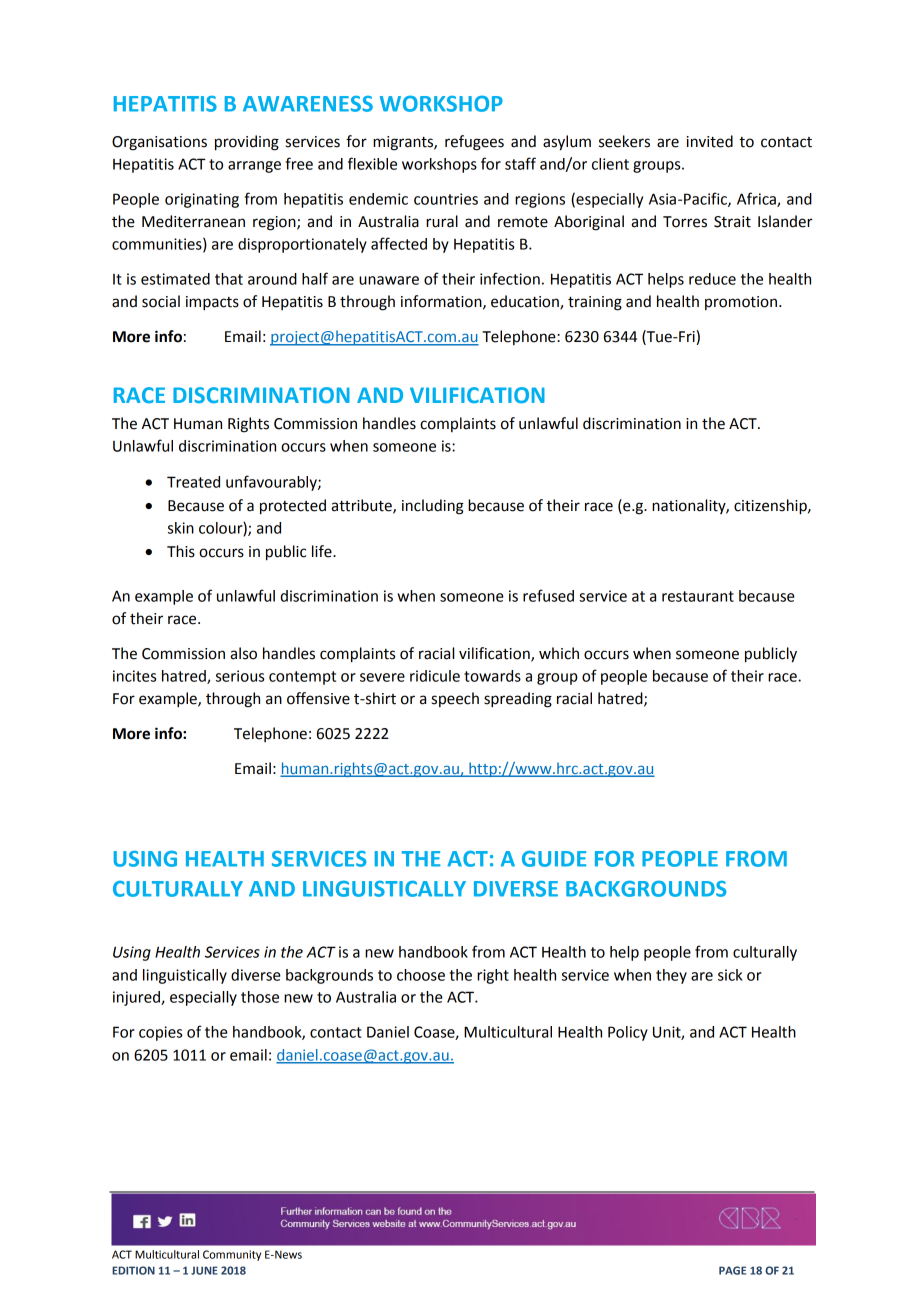  I want to click on invited, so click(710, 141).
